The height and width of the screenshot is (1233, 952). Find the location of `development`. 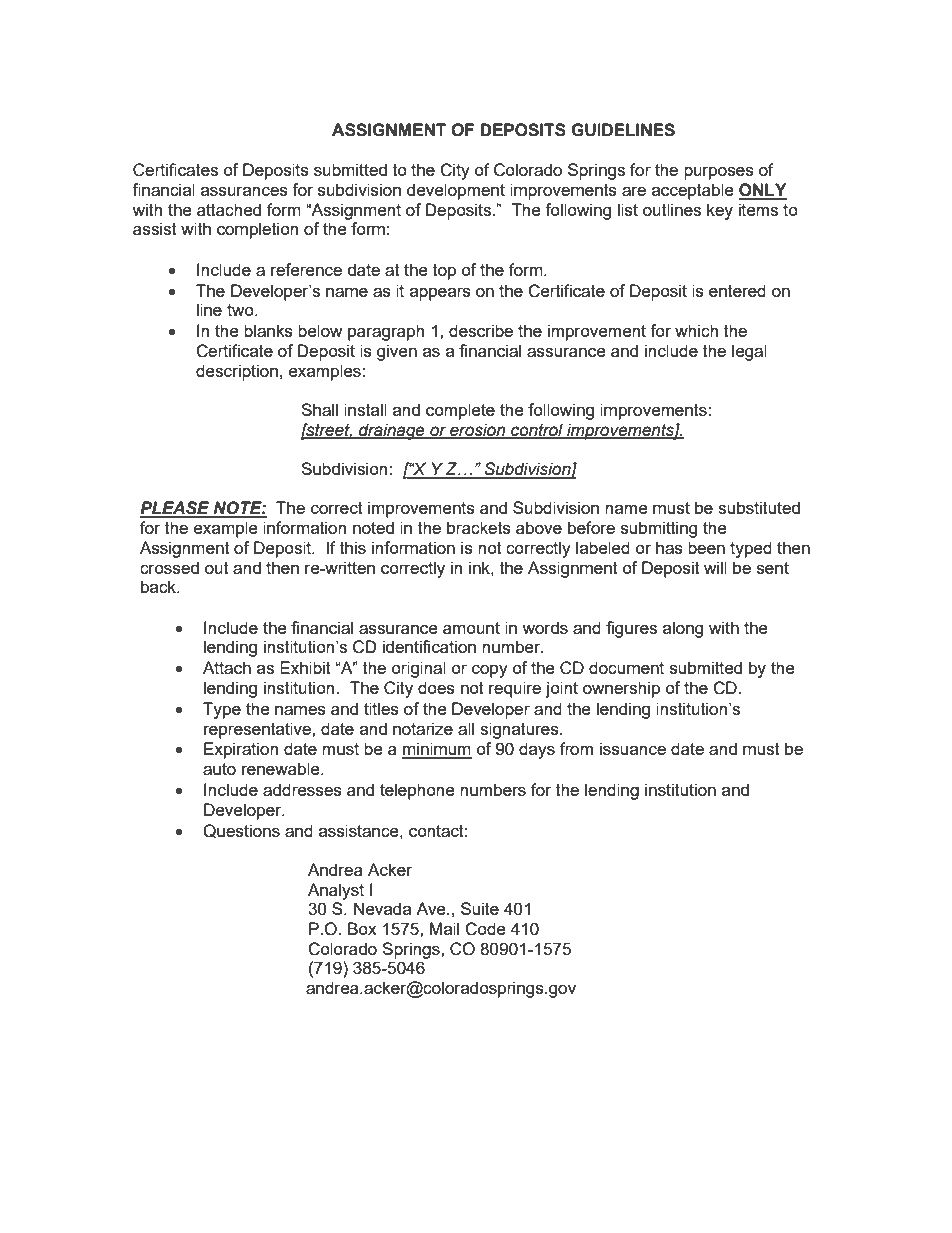

development is located at coordinates (456, 191).
